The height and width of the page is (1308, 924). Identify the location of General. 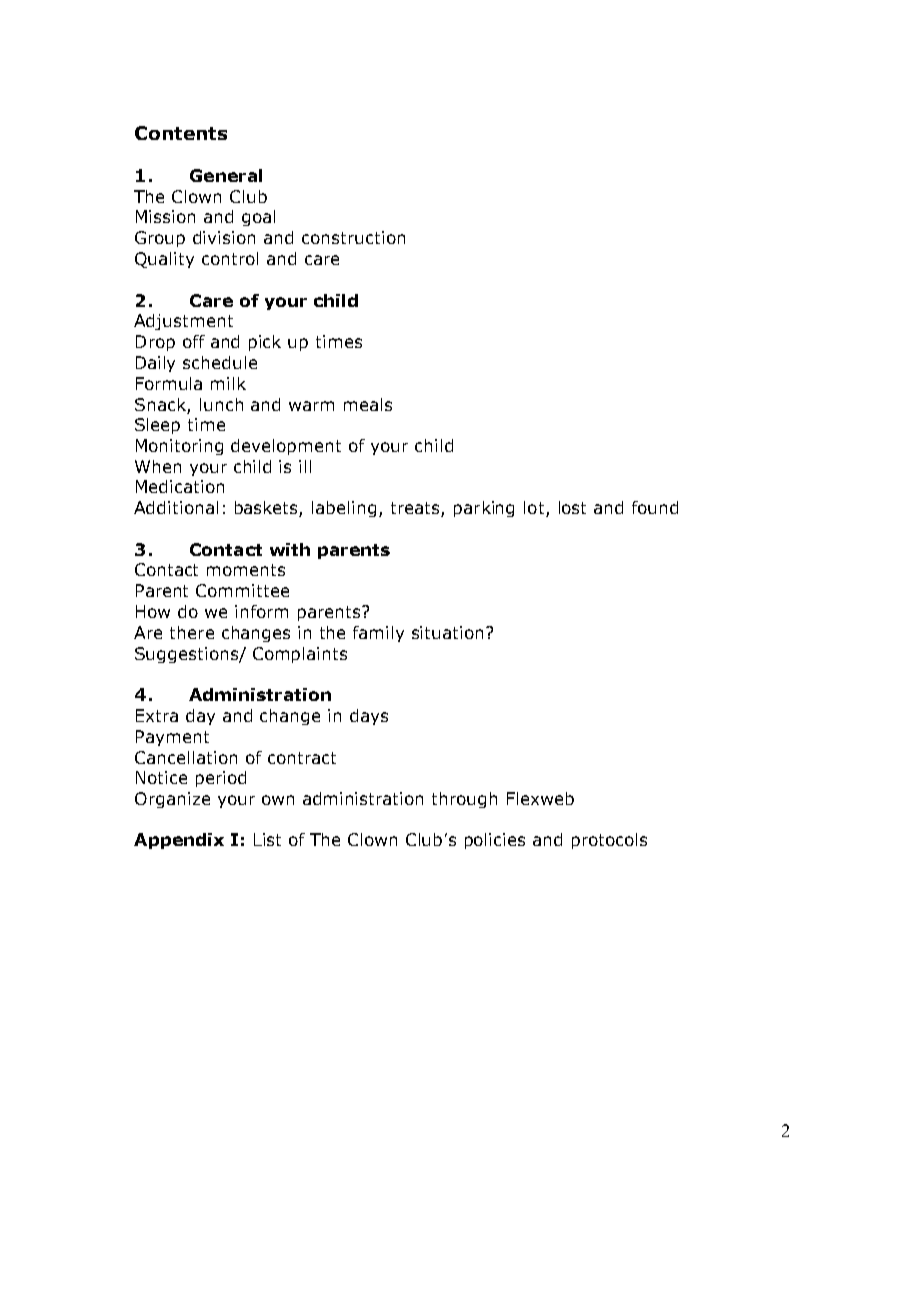
(226, 175).
